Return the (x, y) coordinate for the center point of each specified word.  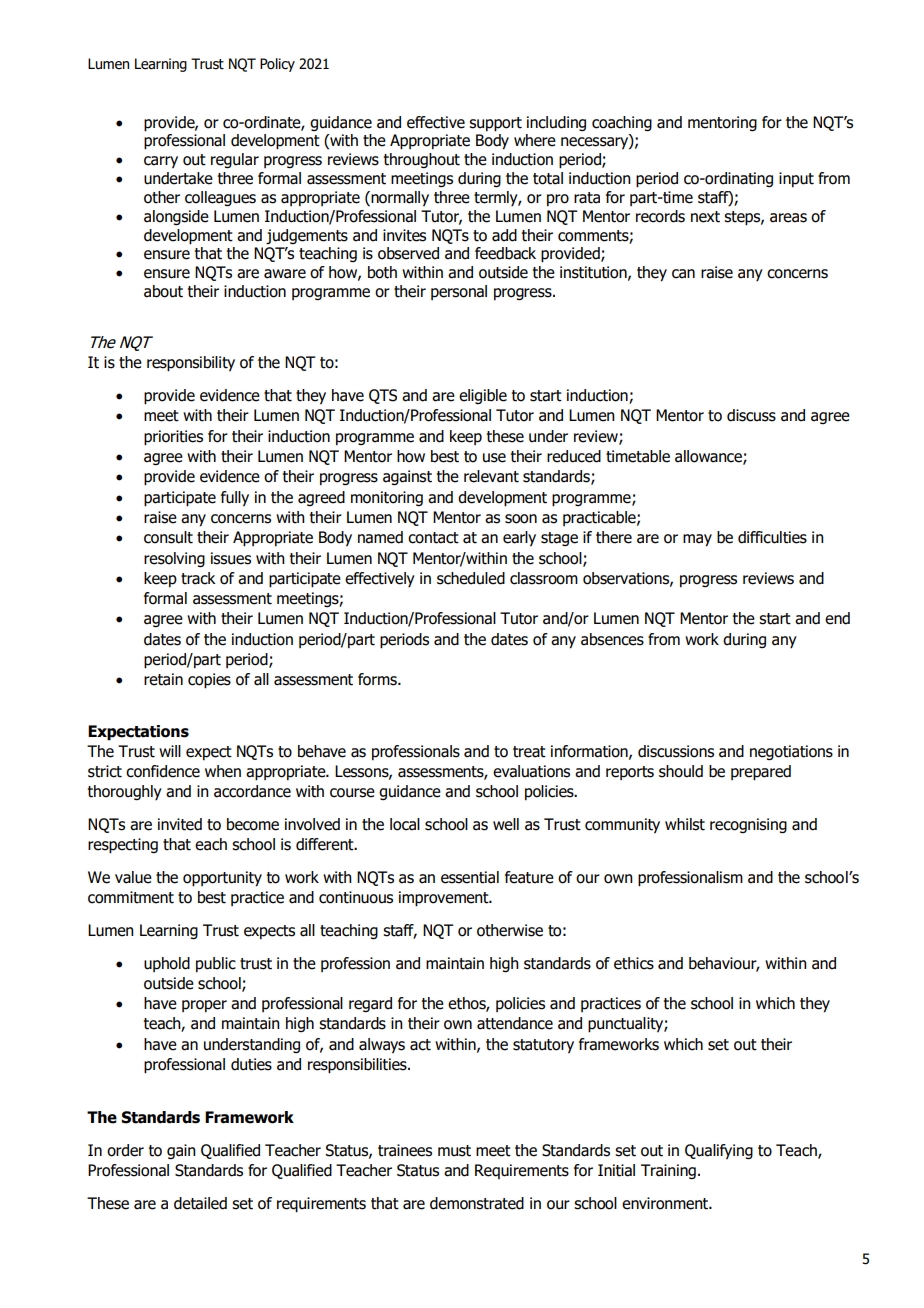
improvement (445, 899)
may (697, 540)
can (683, 274)
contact (433, 538)
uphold (167, 964)
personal (459, 292)
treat (529, 752)
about (163, 291)
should (681, 771)
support (495, 124)
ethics (634, 963)
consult (168, 537)
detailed (200, 1203)
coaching (622, 123)
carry (161, 162)
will (170, 751)
